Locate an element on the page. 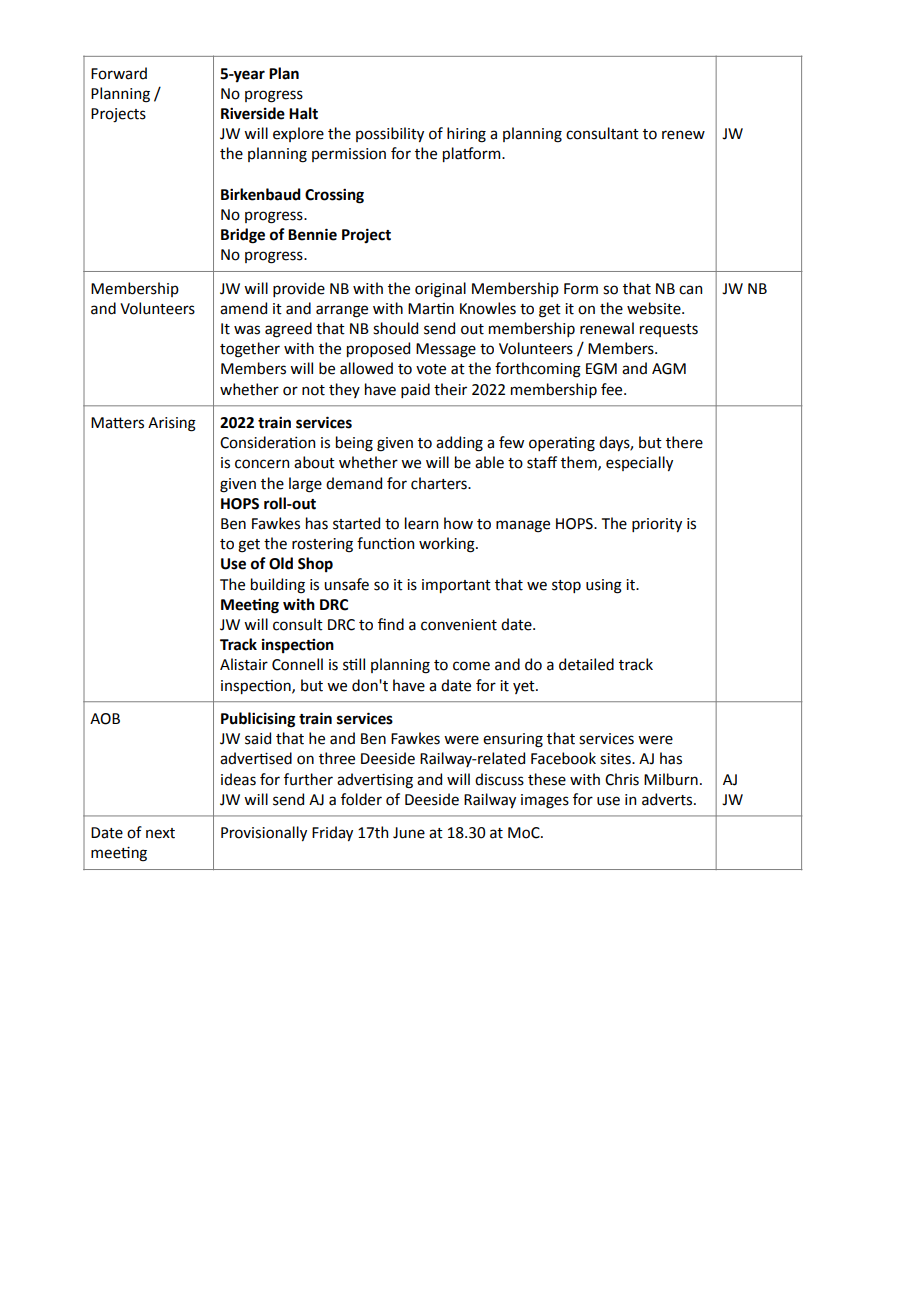  especially is located at coordinates (639, 463).
